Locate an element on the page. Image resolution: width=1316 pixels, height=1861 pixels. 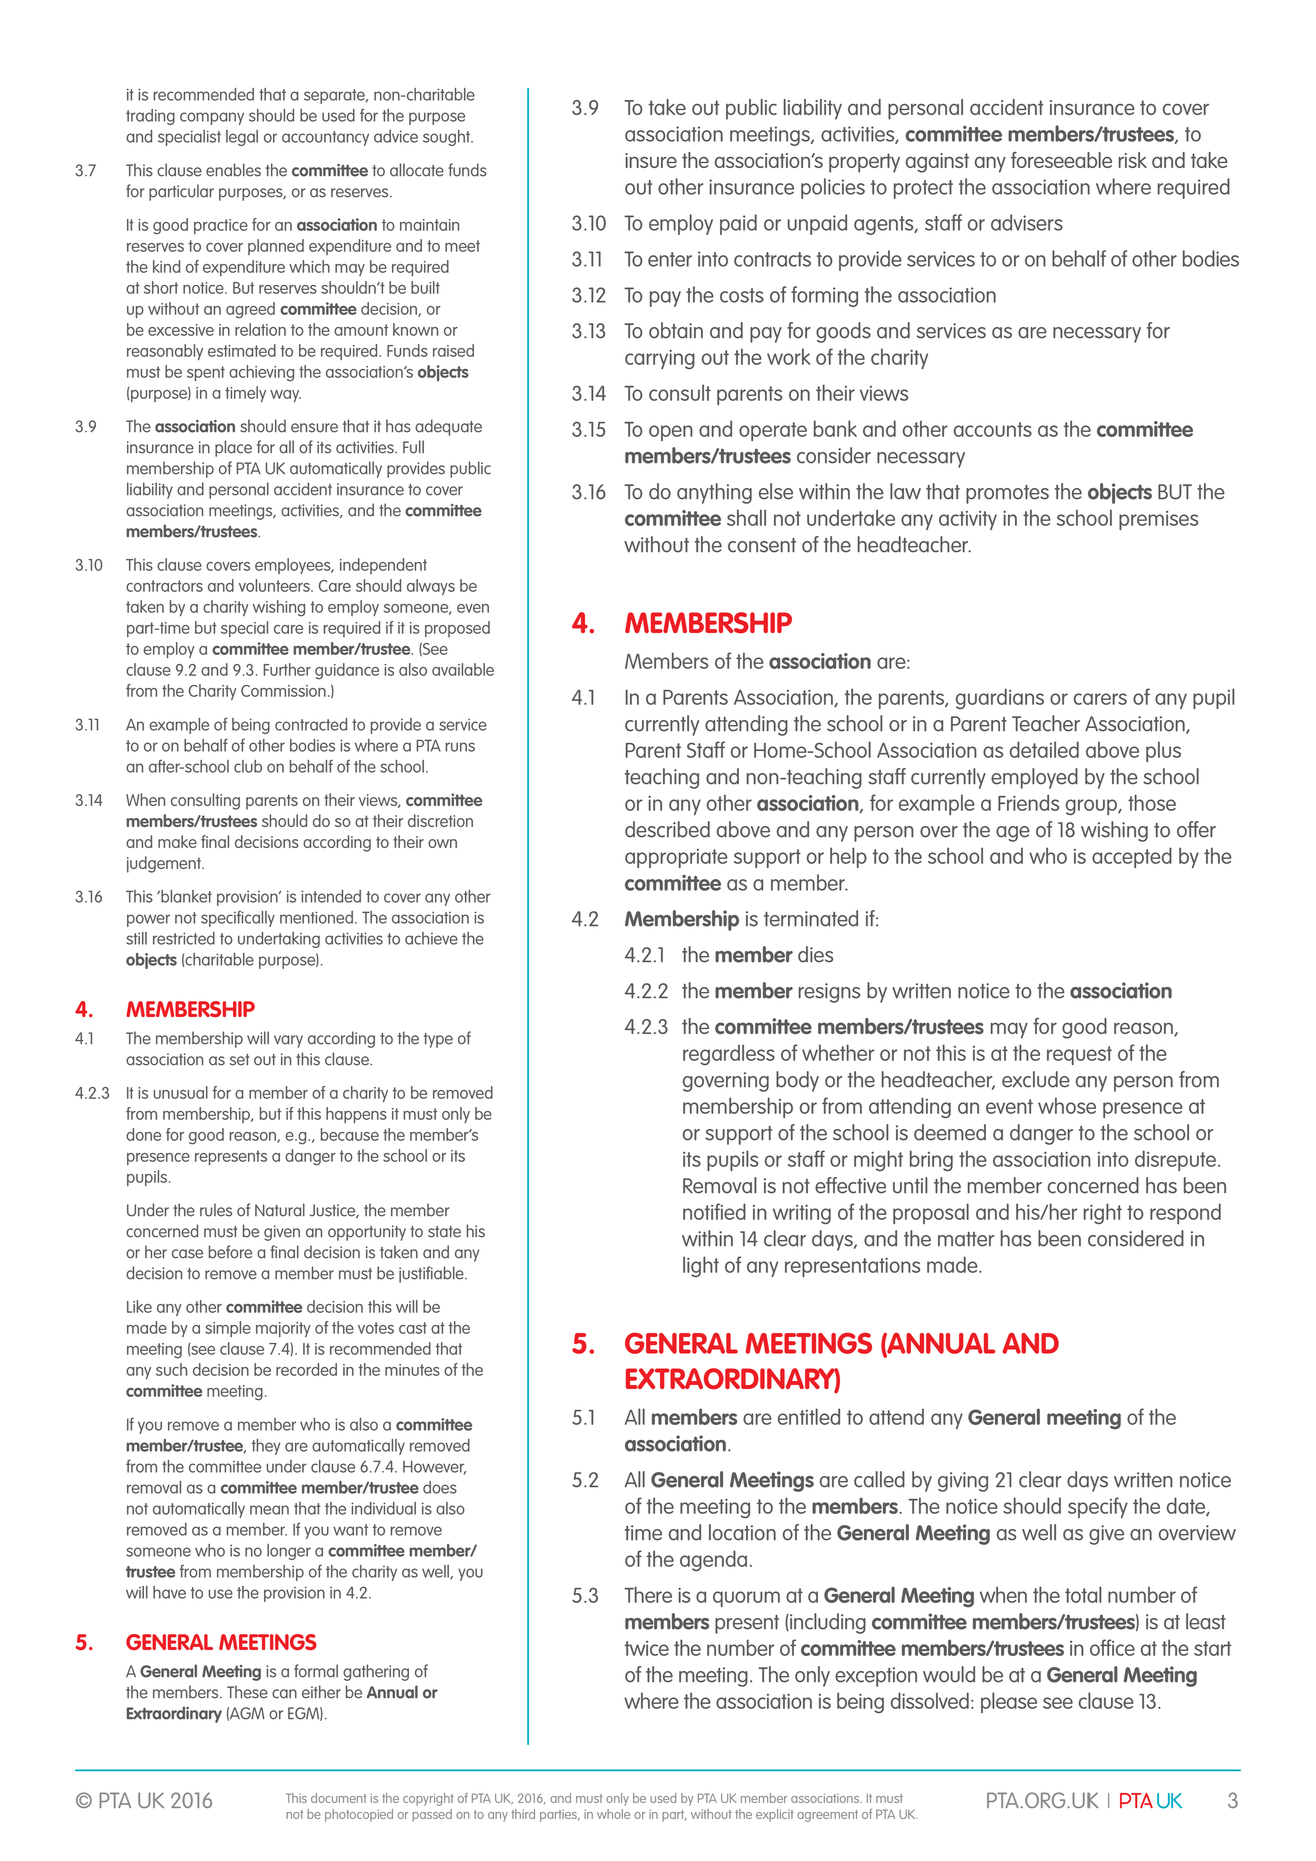
insure is located at coordinates (651, 160).
